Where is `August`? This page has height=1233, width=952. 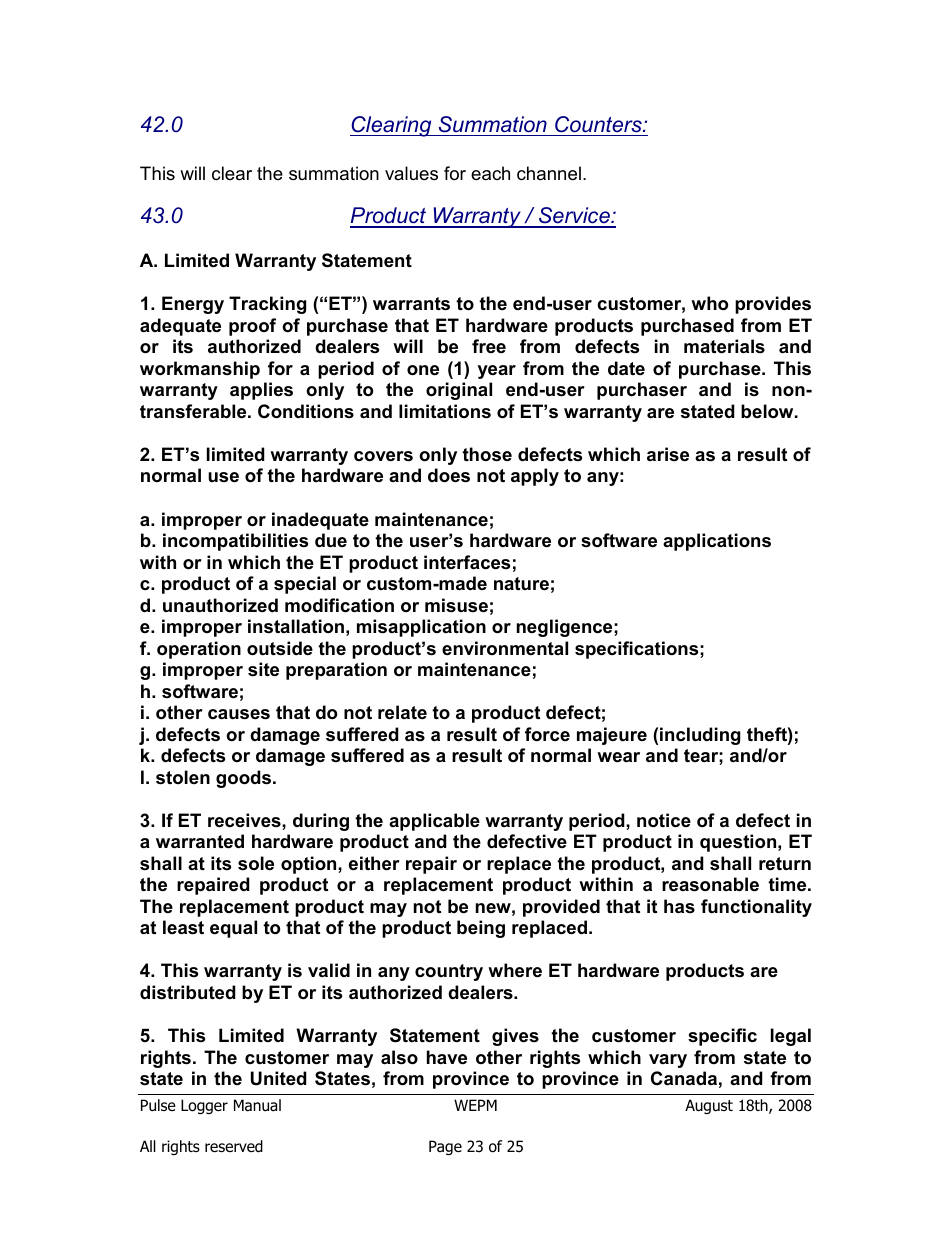
August is located at coordinates (709, 1106).
